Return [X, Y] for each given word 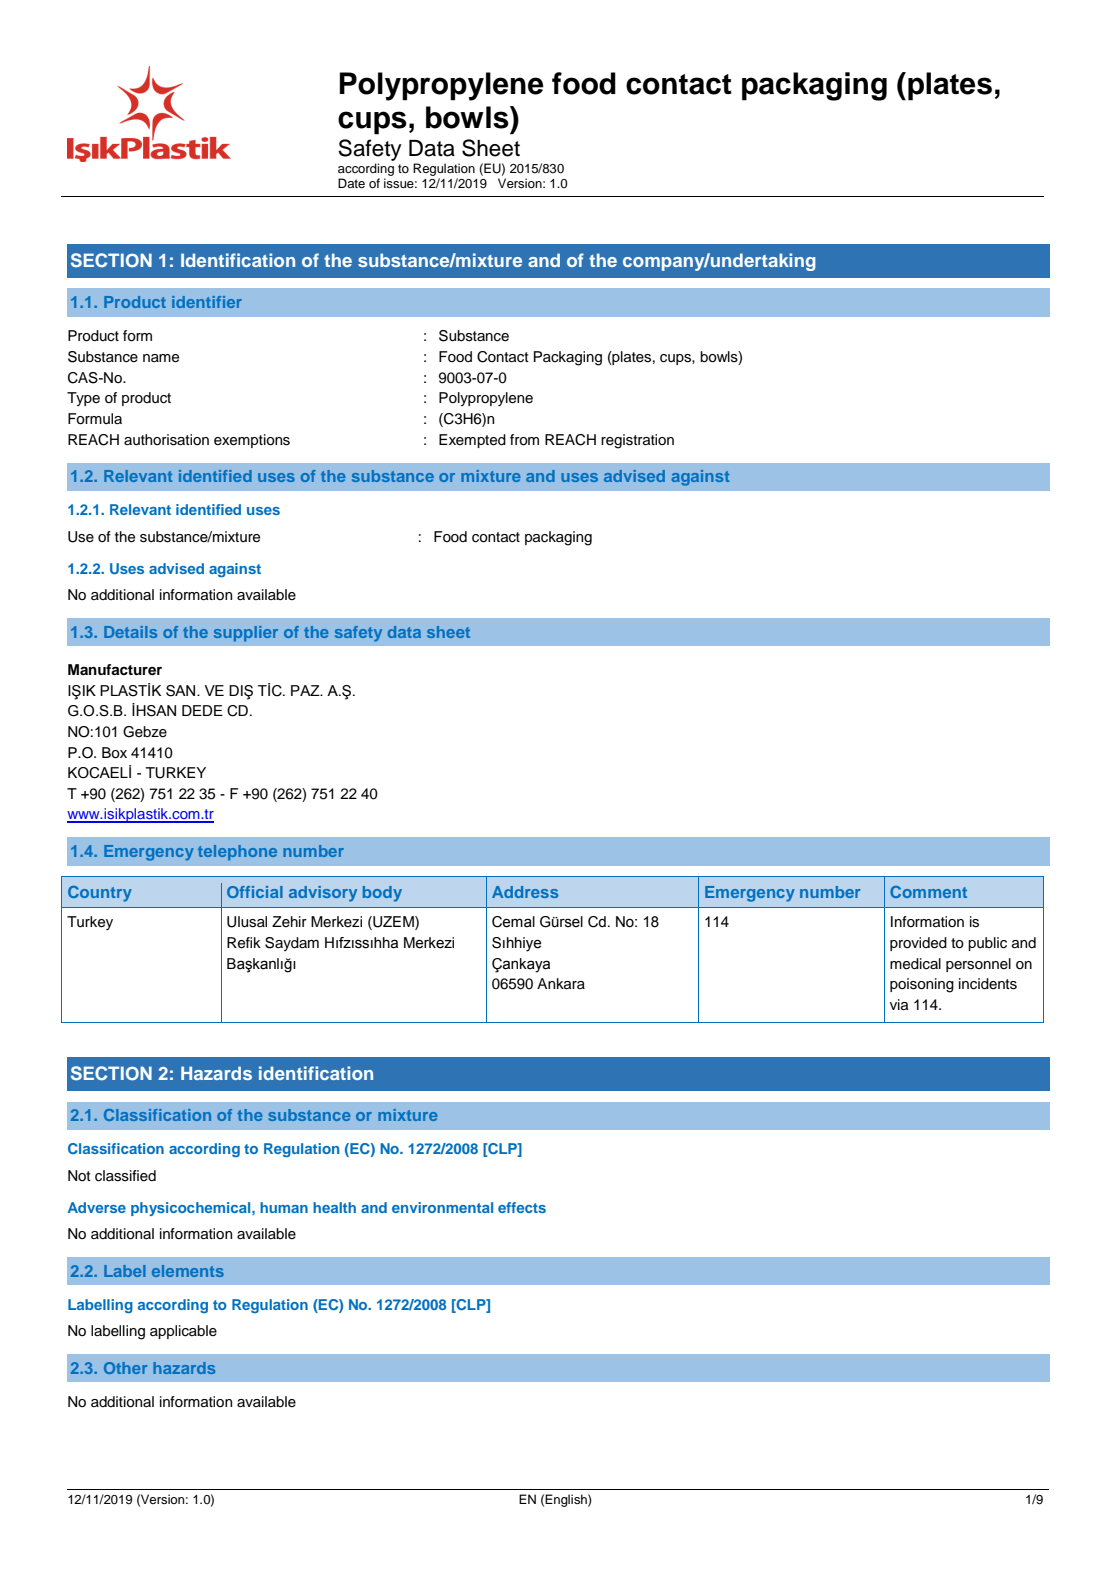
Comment [928, 892]
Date [351, 183]
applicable [183, 1332]
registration [637, 441]
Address [525, 892]
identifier [207, 302]
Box [114, 753]
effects [522, 1207]
